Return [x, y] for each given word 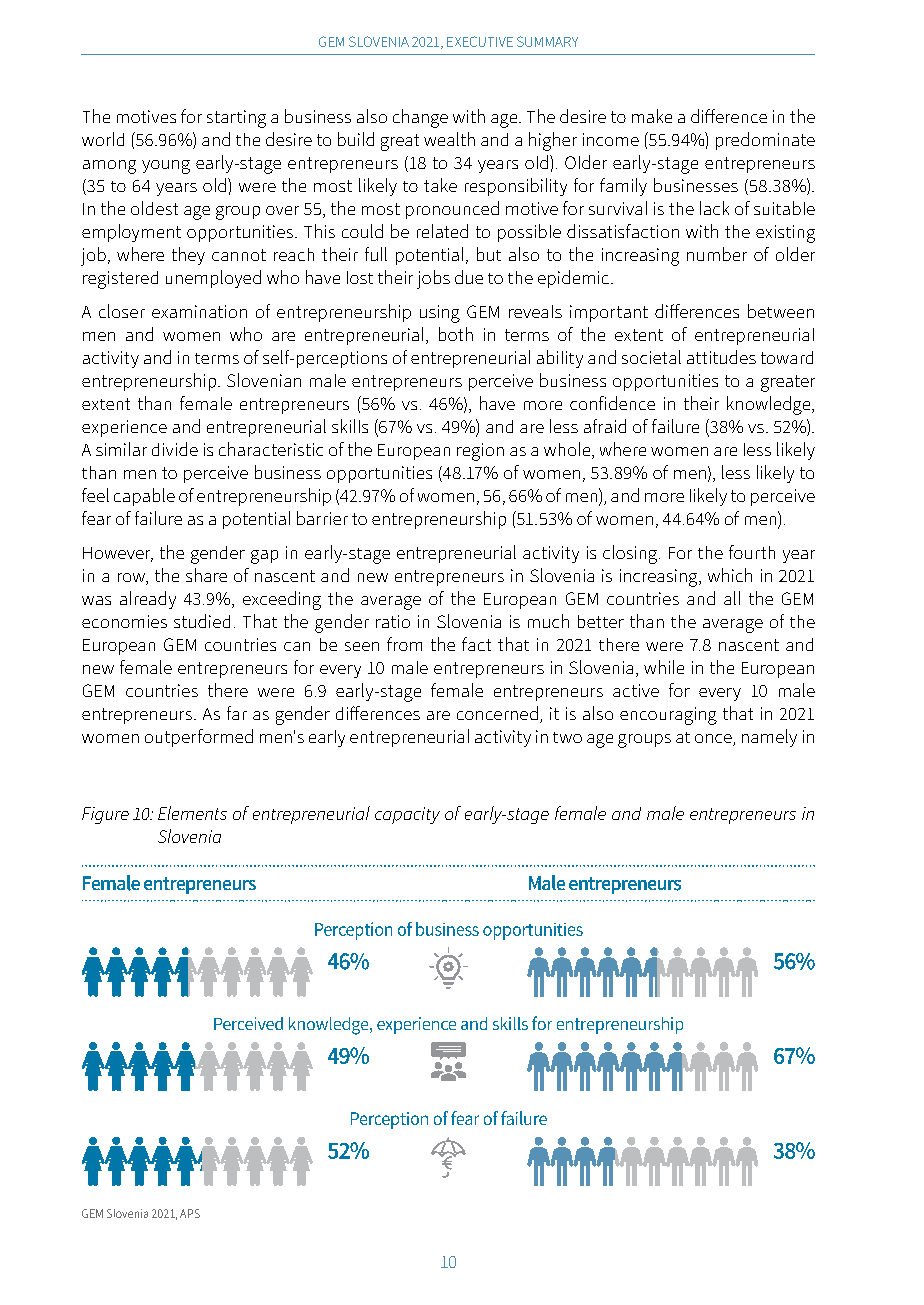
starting [236, 119]
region [480, 452]
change [420, 118]
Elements [192, 813]
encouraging [668, 716]
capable [144, 497]
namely [769, 738]
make [652, 116]
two [567, 737]
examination [199, 311]
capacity [407, 815]
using [440, 314]
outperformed [199, 738]
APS [190, 1213]
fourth [752, 552]
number [717, 254]
